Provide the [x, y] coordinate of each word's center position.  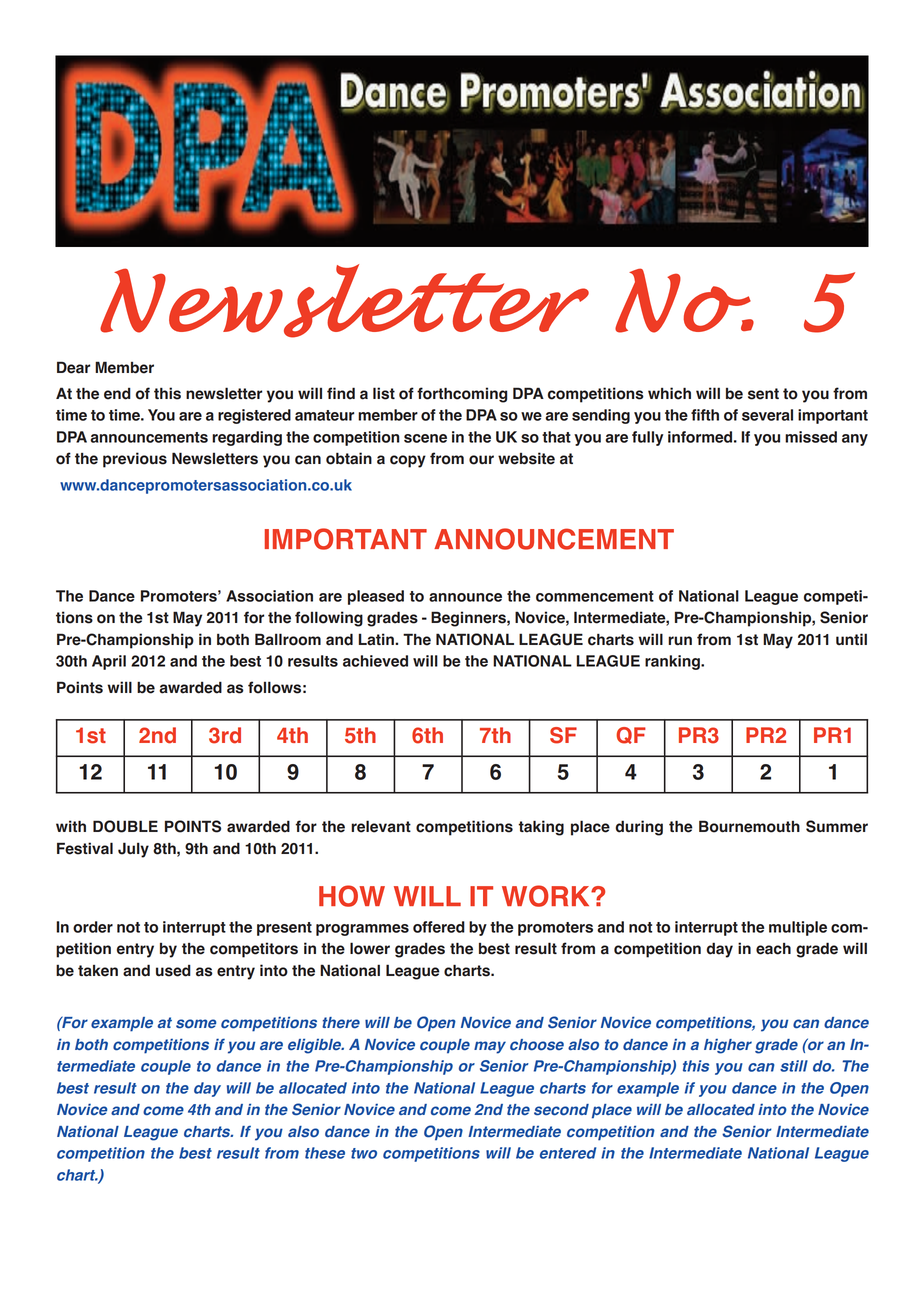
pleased [376, 597]
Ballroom [288, 639]
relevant [381, 826]
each [773, 949]
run [680, 640]
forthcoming [462, 395]
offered [439, 927]
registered [254, 416]
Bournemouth [749, 826]
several [767, 415]
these [325, 1153]
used [173, 970]
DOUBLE [125, 826]
